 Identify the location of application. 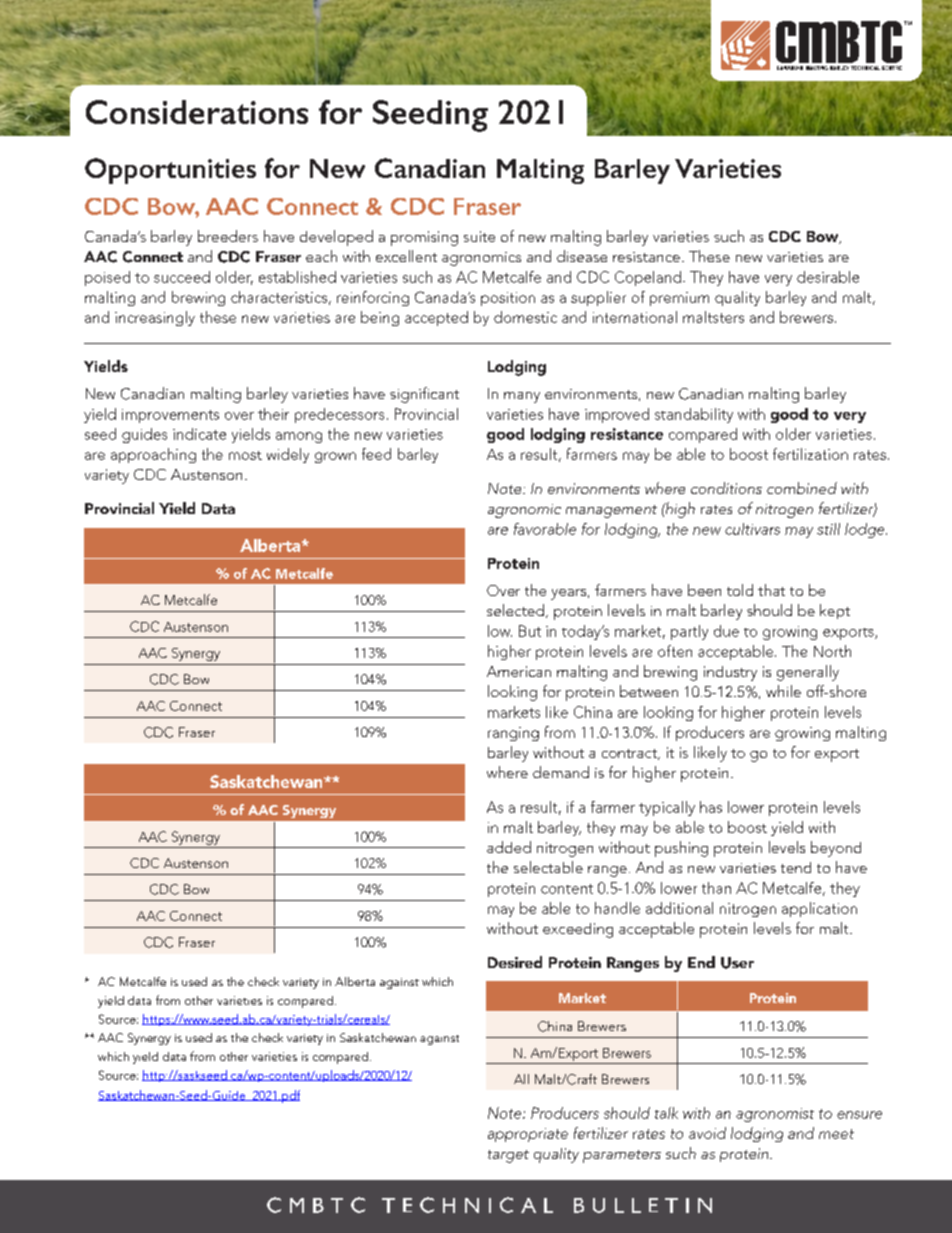
(819, 909).
